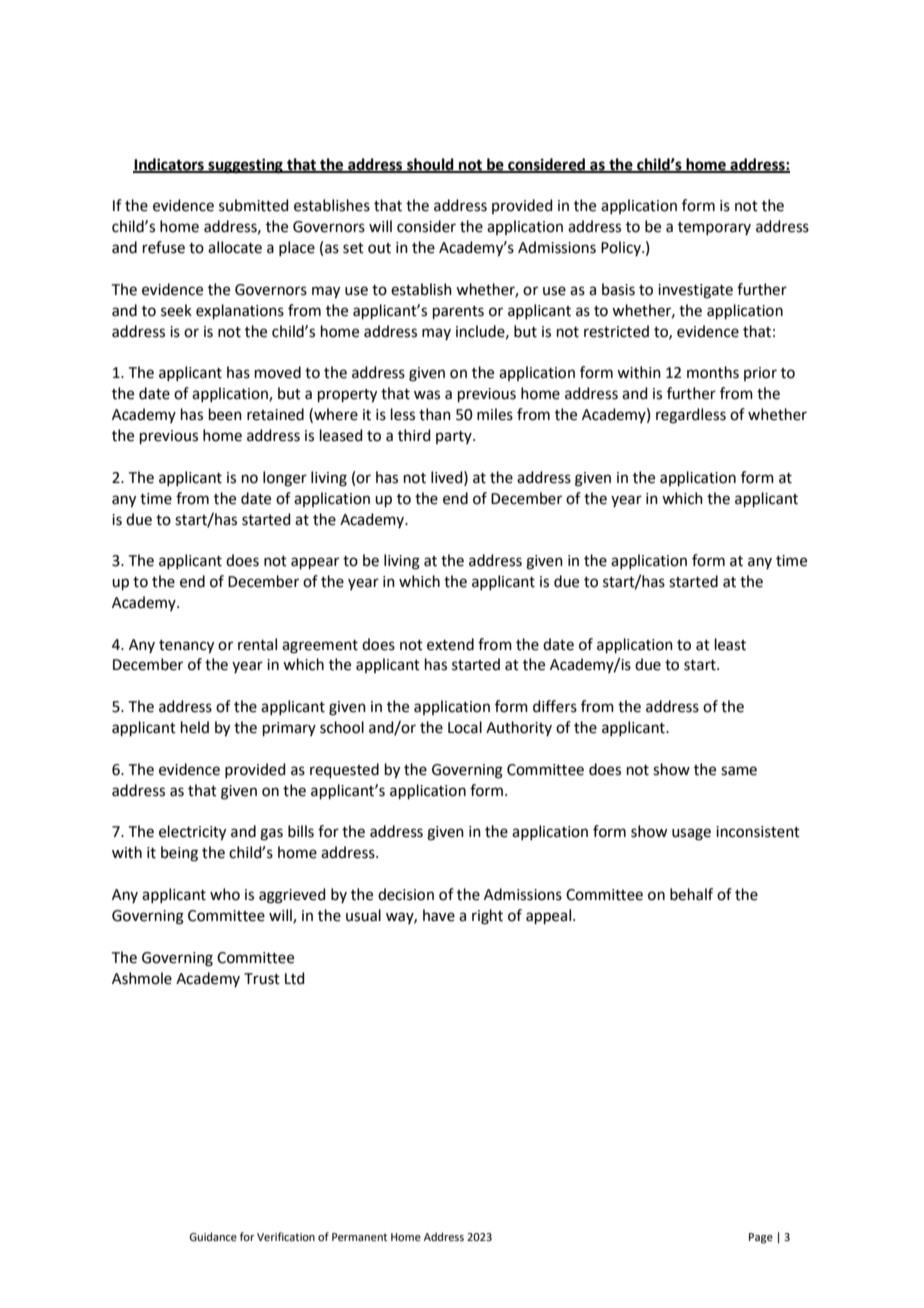 The height and width of the screenshot is (1308, 924). I want to click on temporary, so click(714, 228).
